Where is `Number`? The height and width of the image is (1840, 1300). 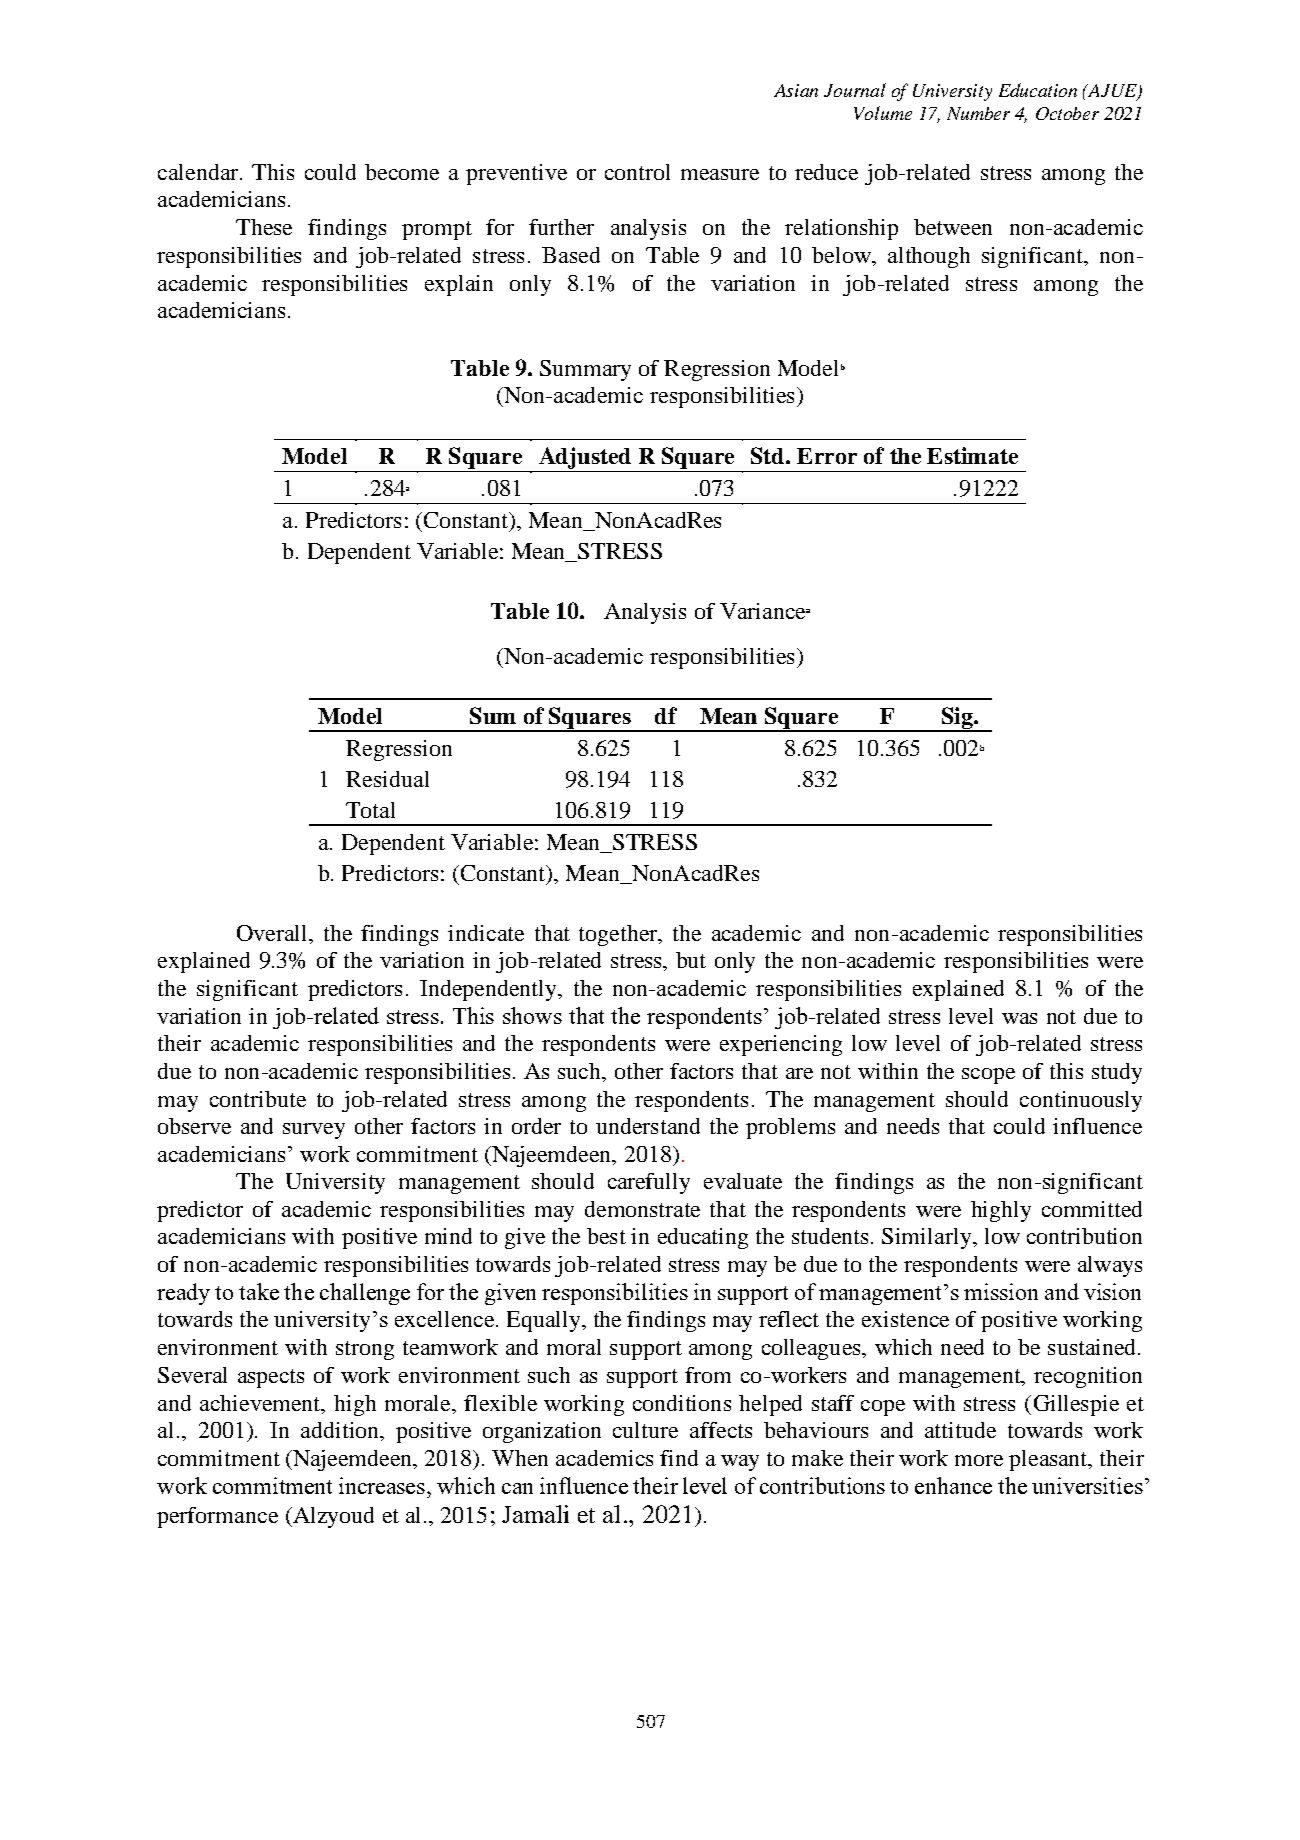 Number is located at coordinates (978, 113).
